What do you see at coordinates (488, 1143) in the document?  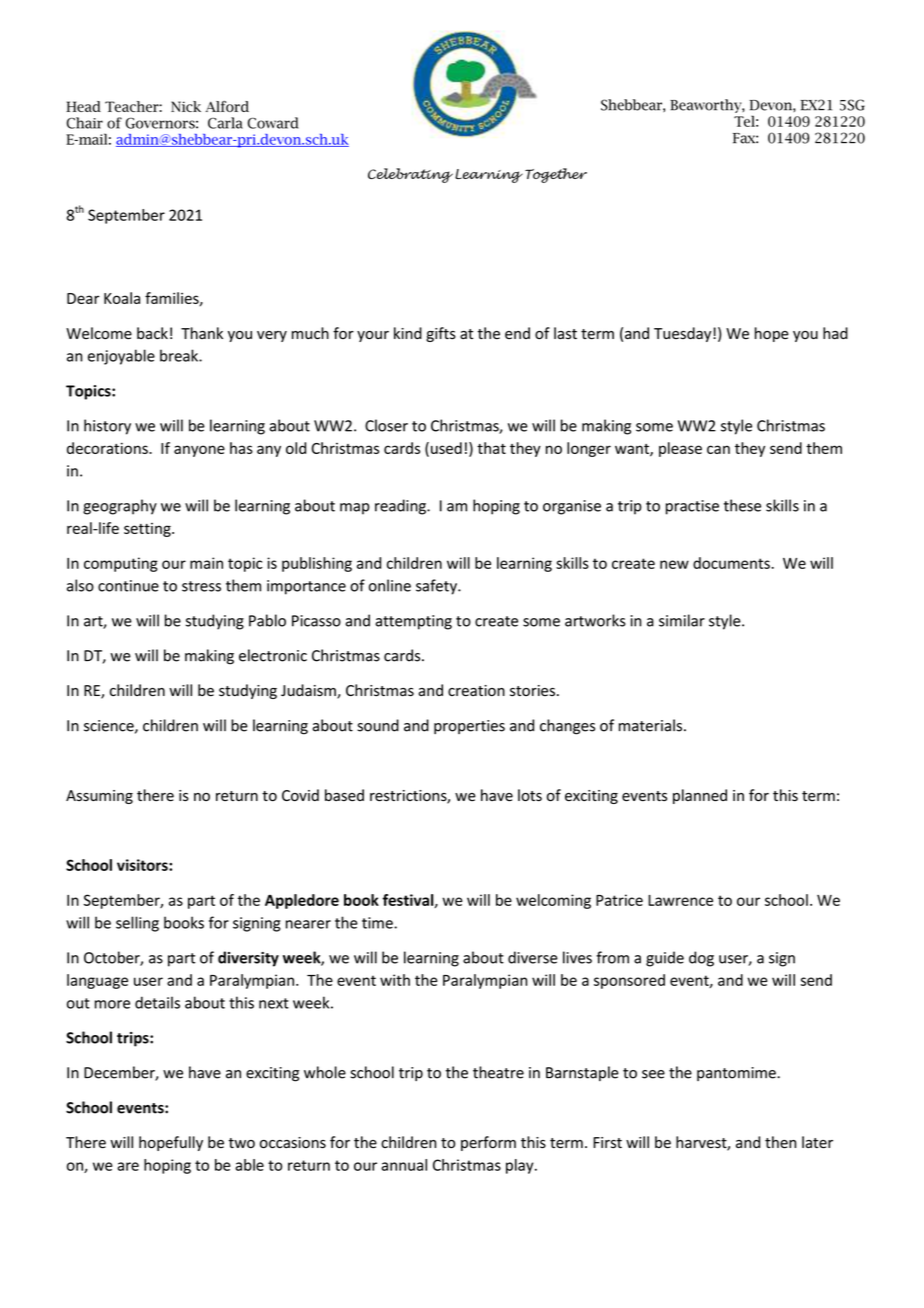 I see `perform` at bounding box center [488, 1143].
